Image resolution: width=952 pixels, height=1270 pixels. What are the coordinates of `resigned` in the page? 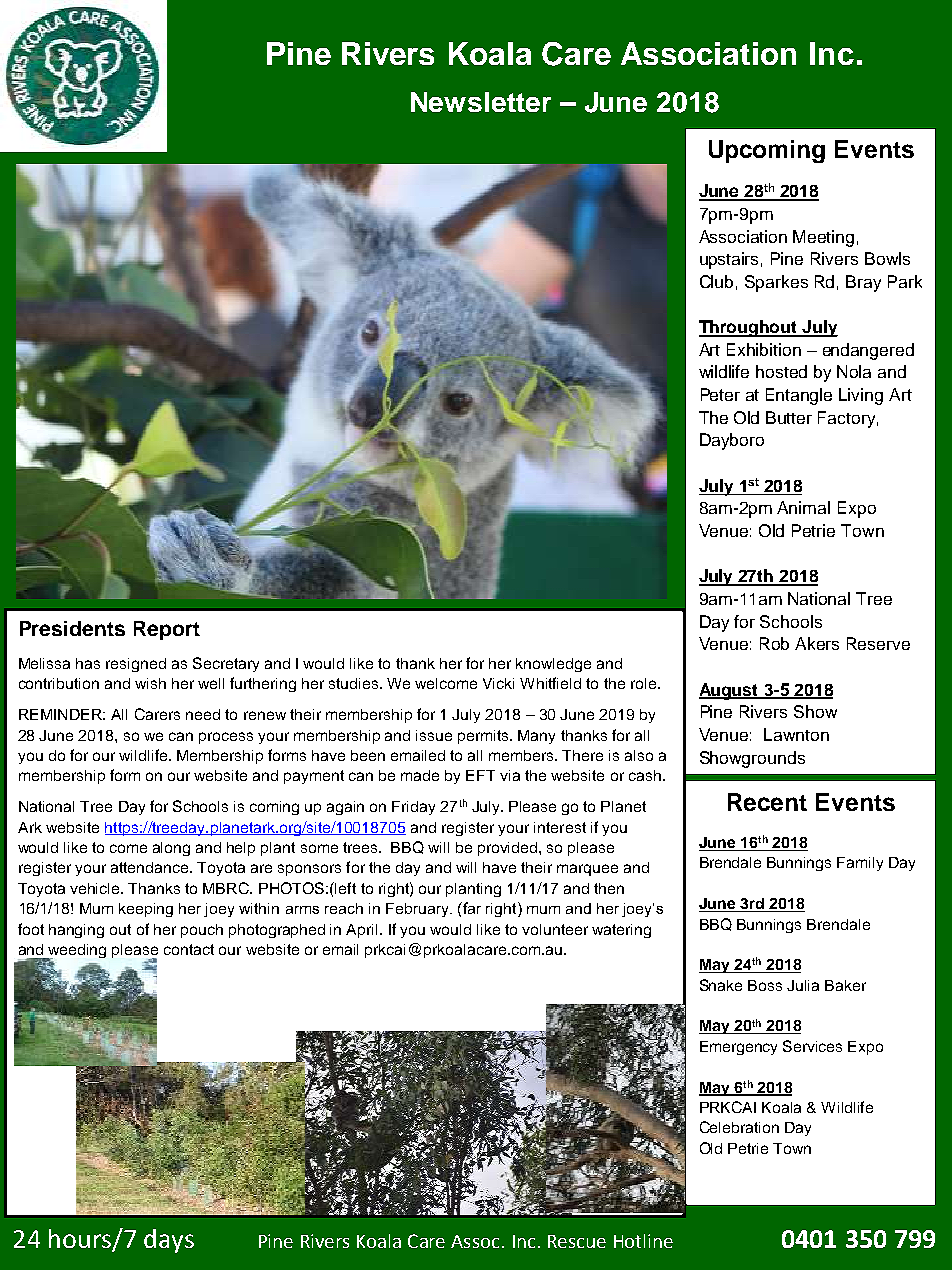 It's located at (136, 665).
